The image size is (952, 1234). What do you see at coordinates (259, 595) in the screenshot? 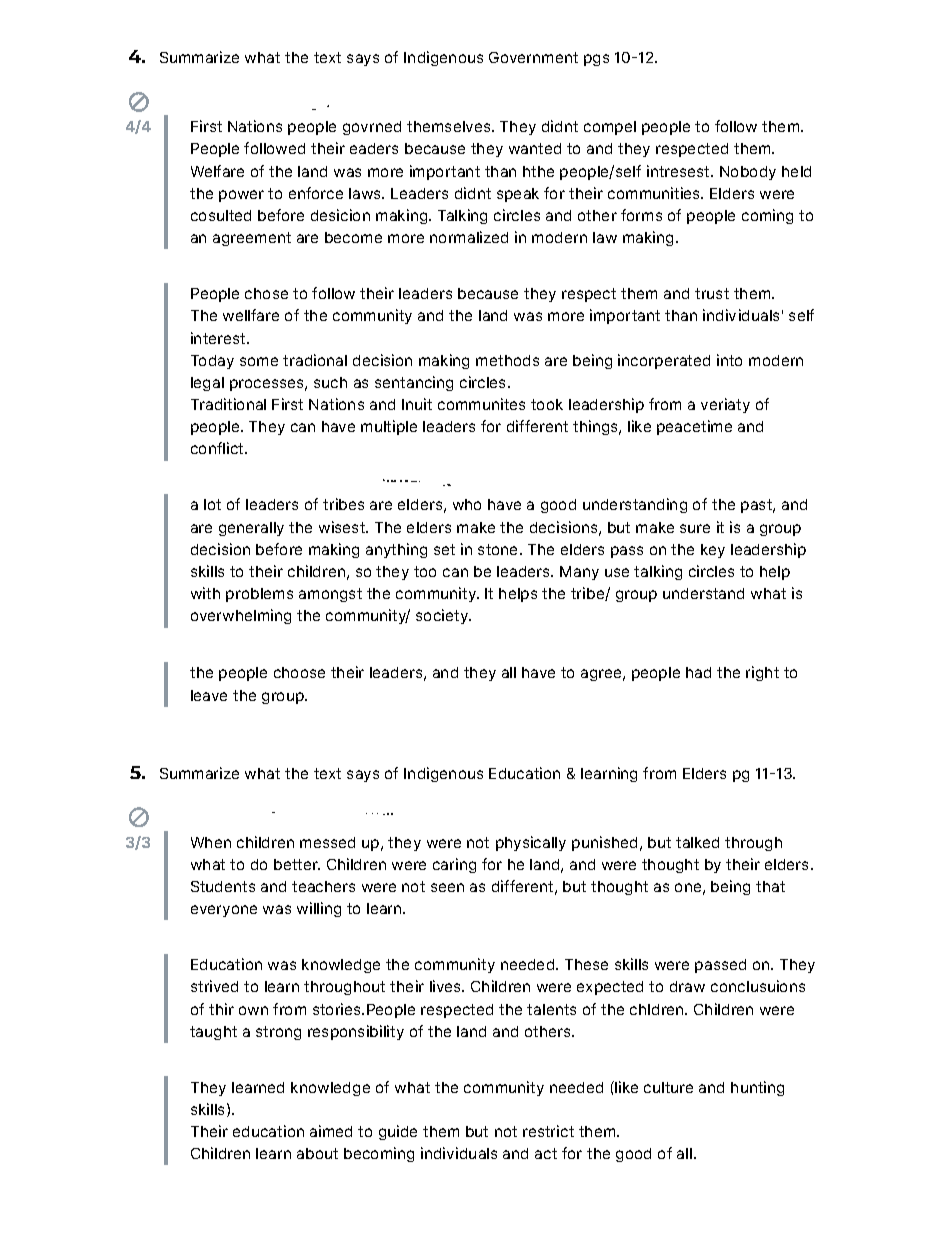
I see `problems` at bounding box center [259, 595].
